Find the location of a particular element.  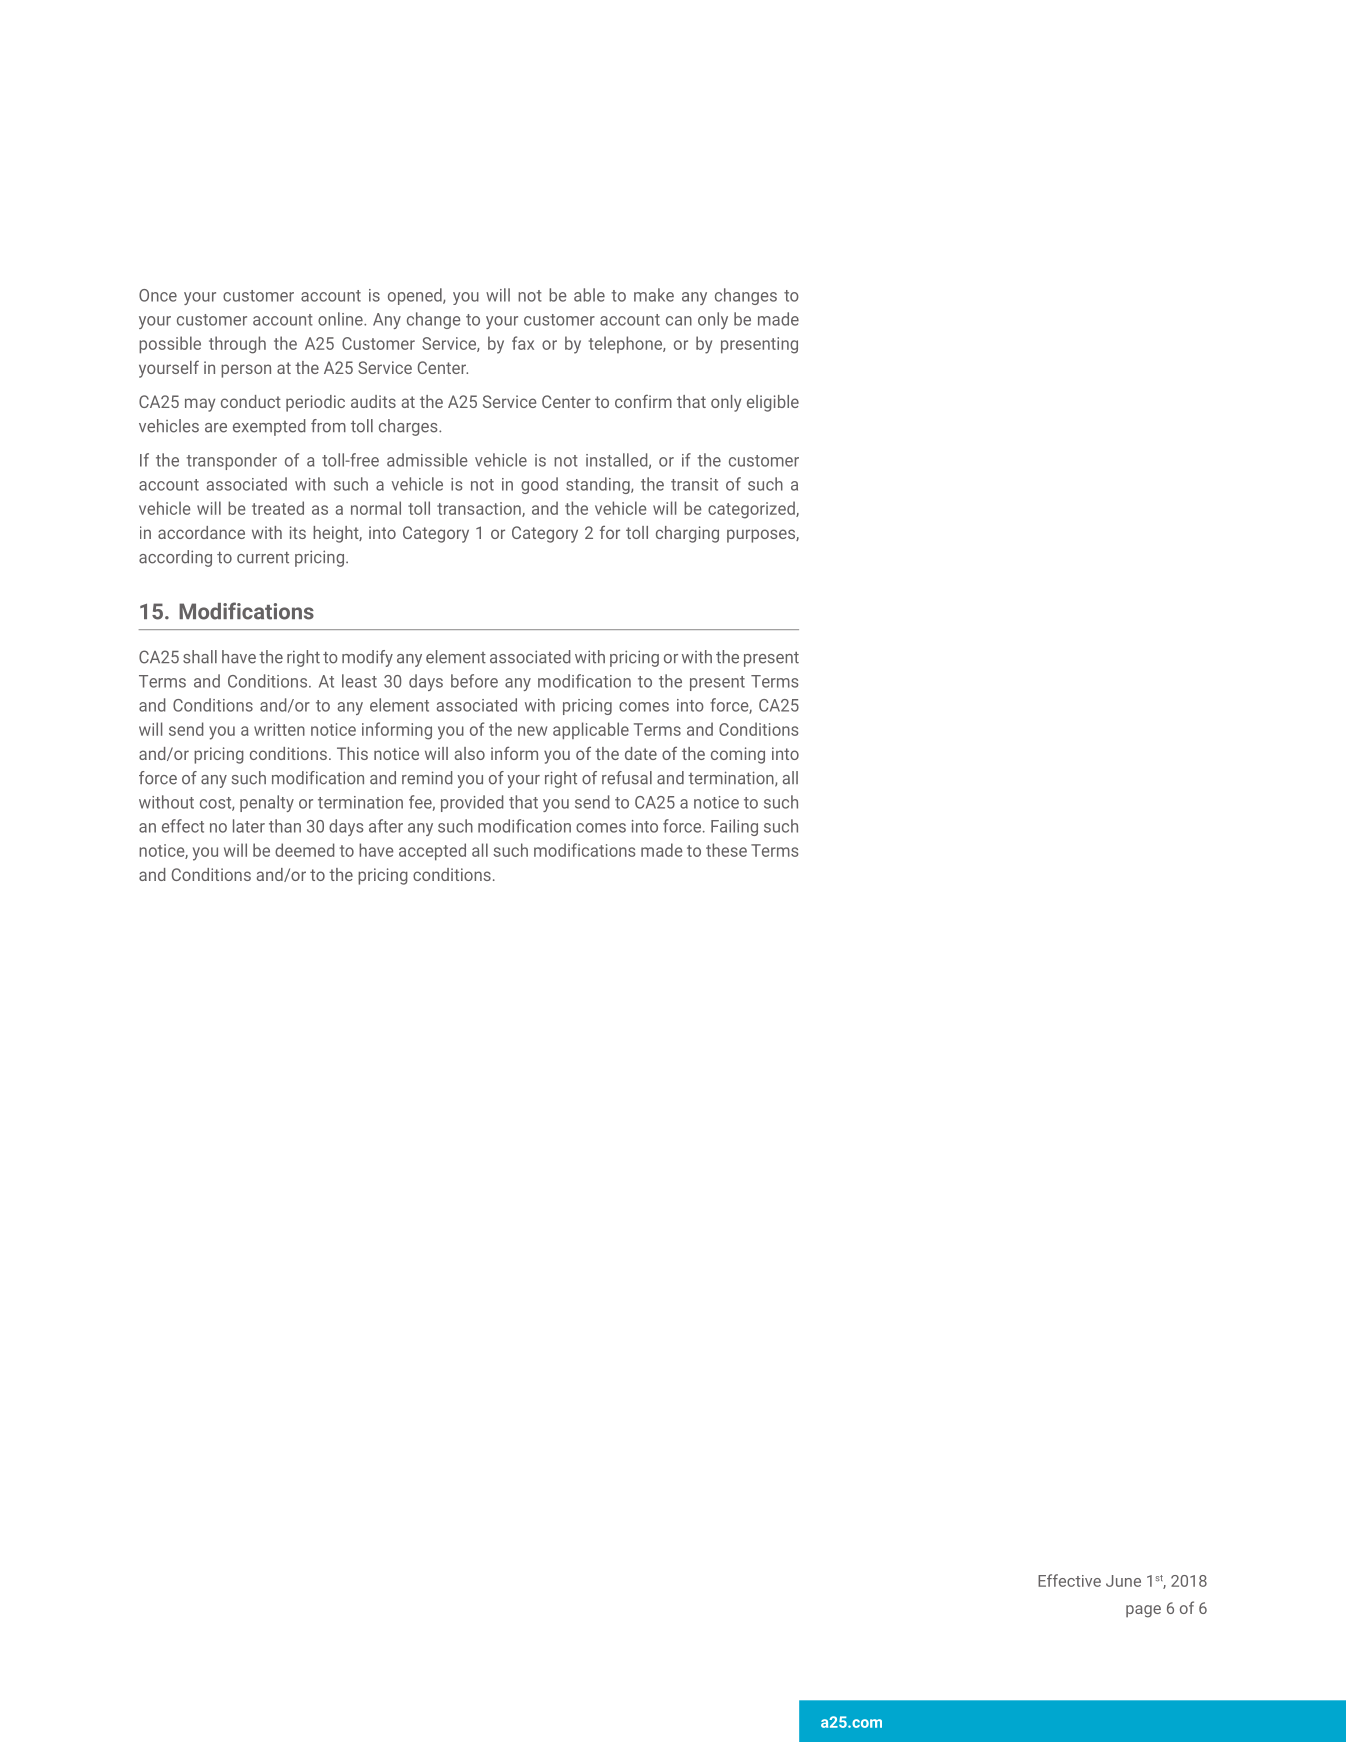

June is located at coordinates (1123, 1581).
